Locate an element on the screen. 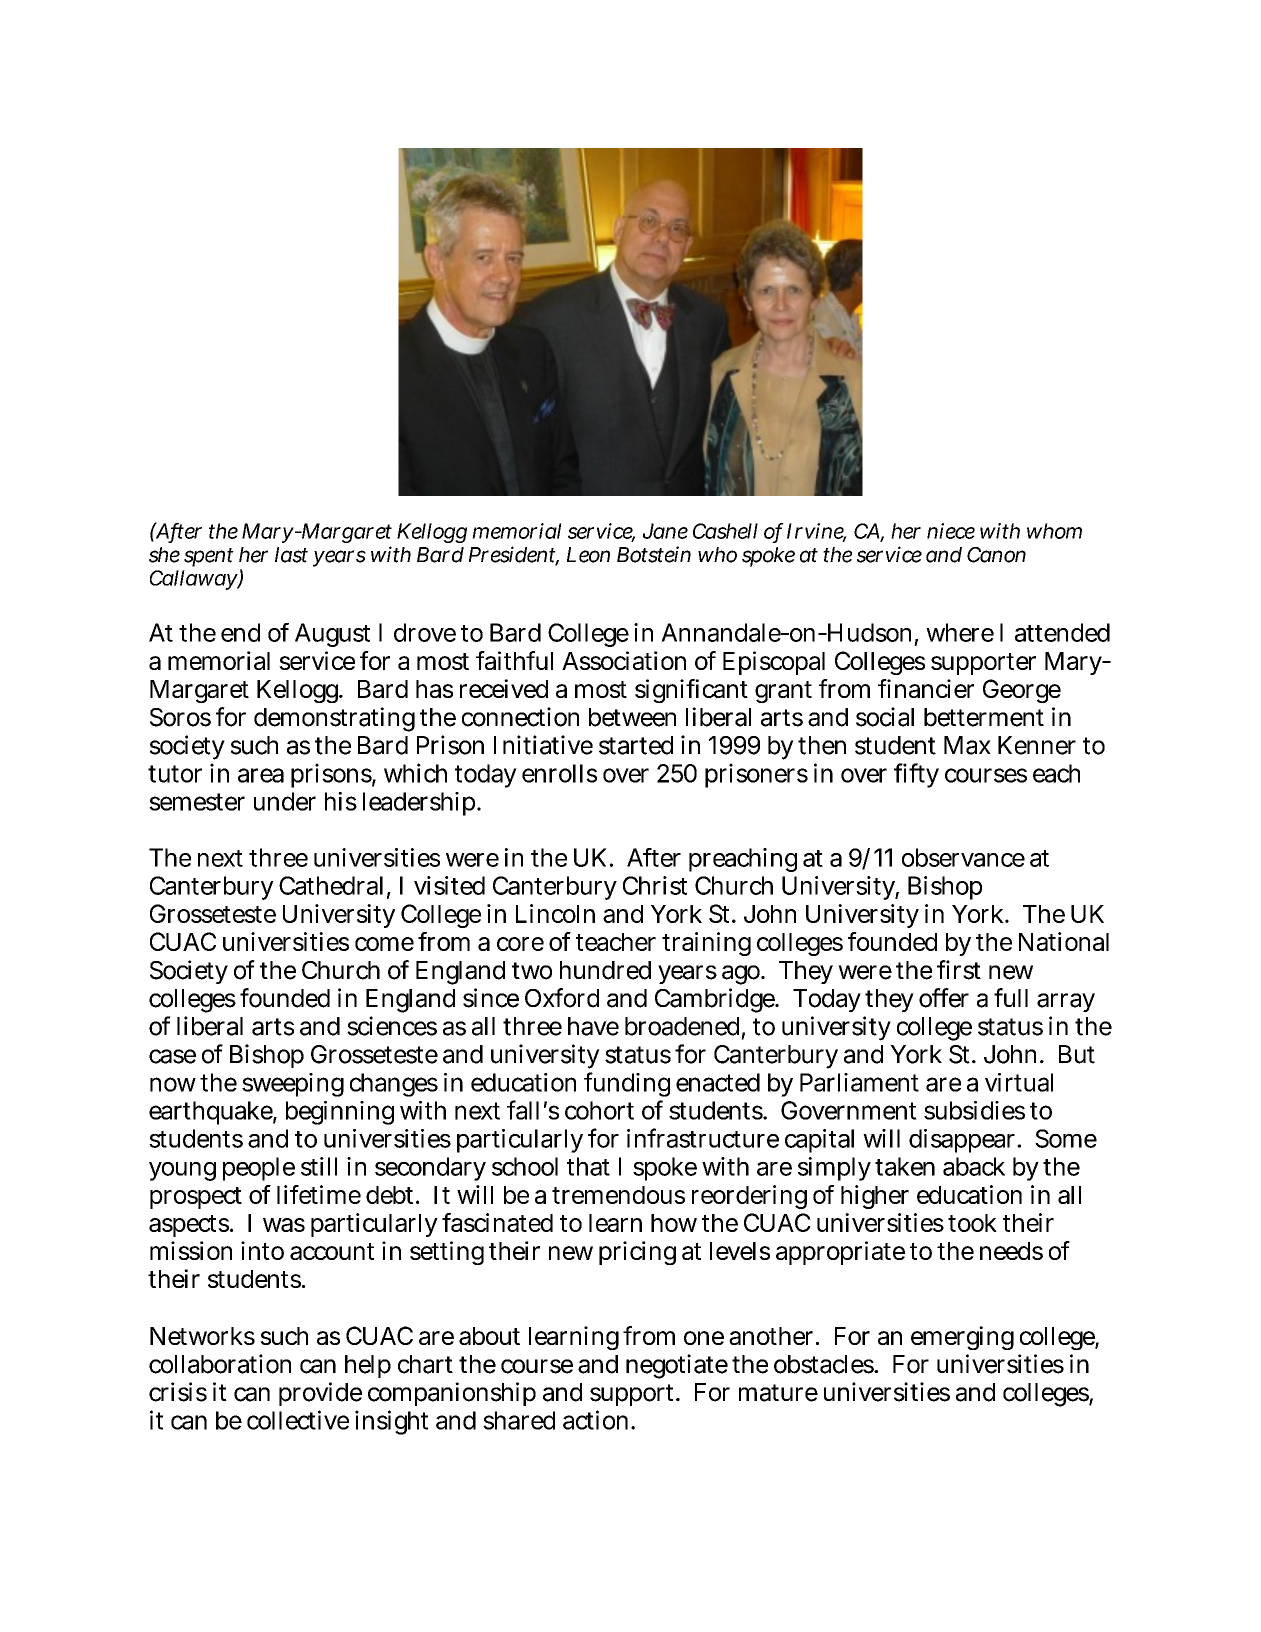 Image resolution: width=1261 pixels, height=1632 pixels. Leon is located at coordinates (588, 555).
